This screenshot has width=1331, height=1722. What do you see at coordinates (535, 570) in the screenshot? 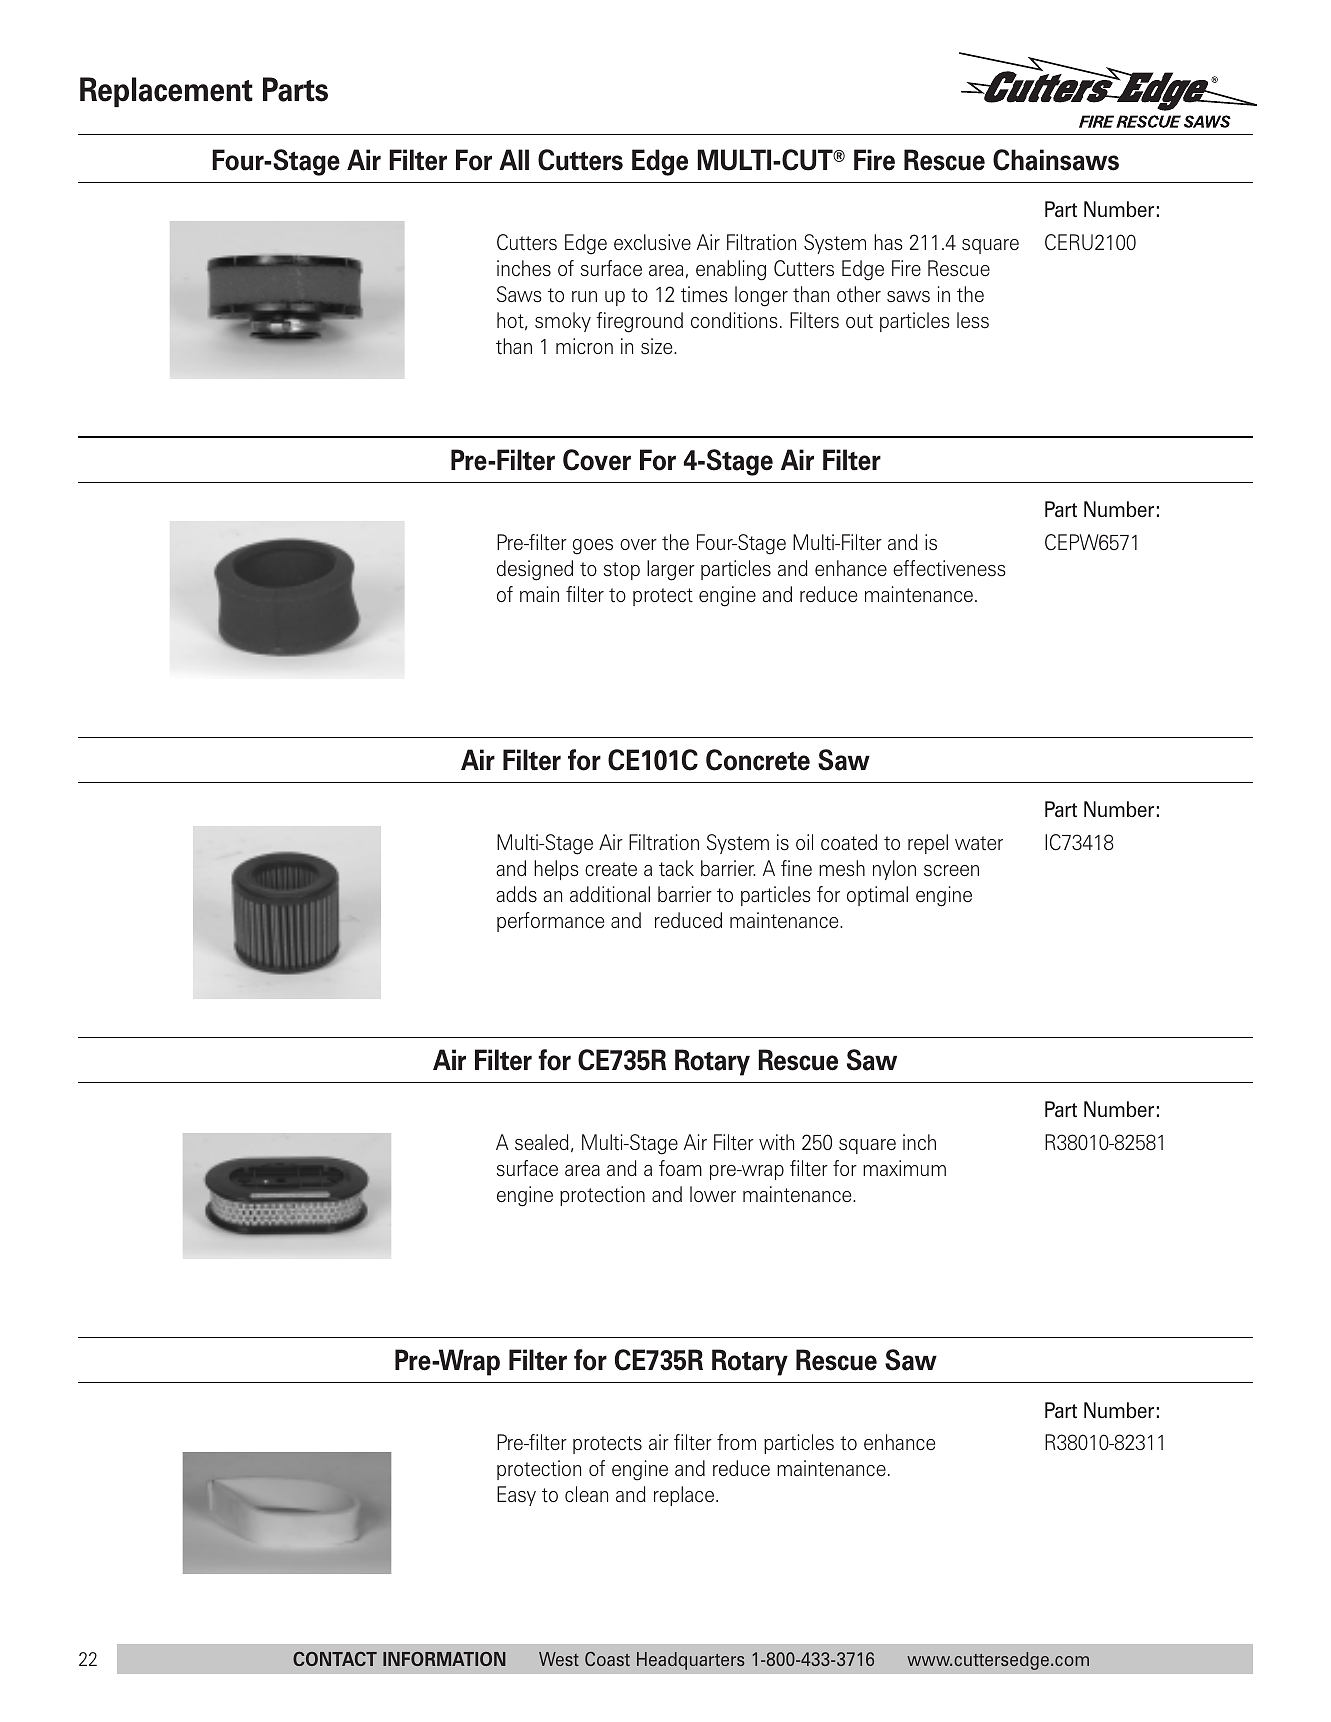
I see `designed` at bounding box center [535, 570].
